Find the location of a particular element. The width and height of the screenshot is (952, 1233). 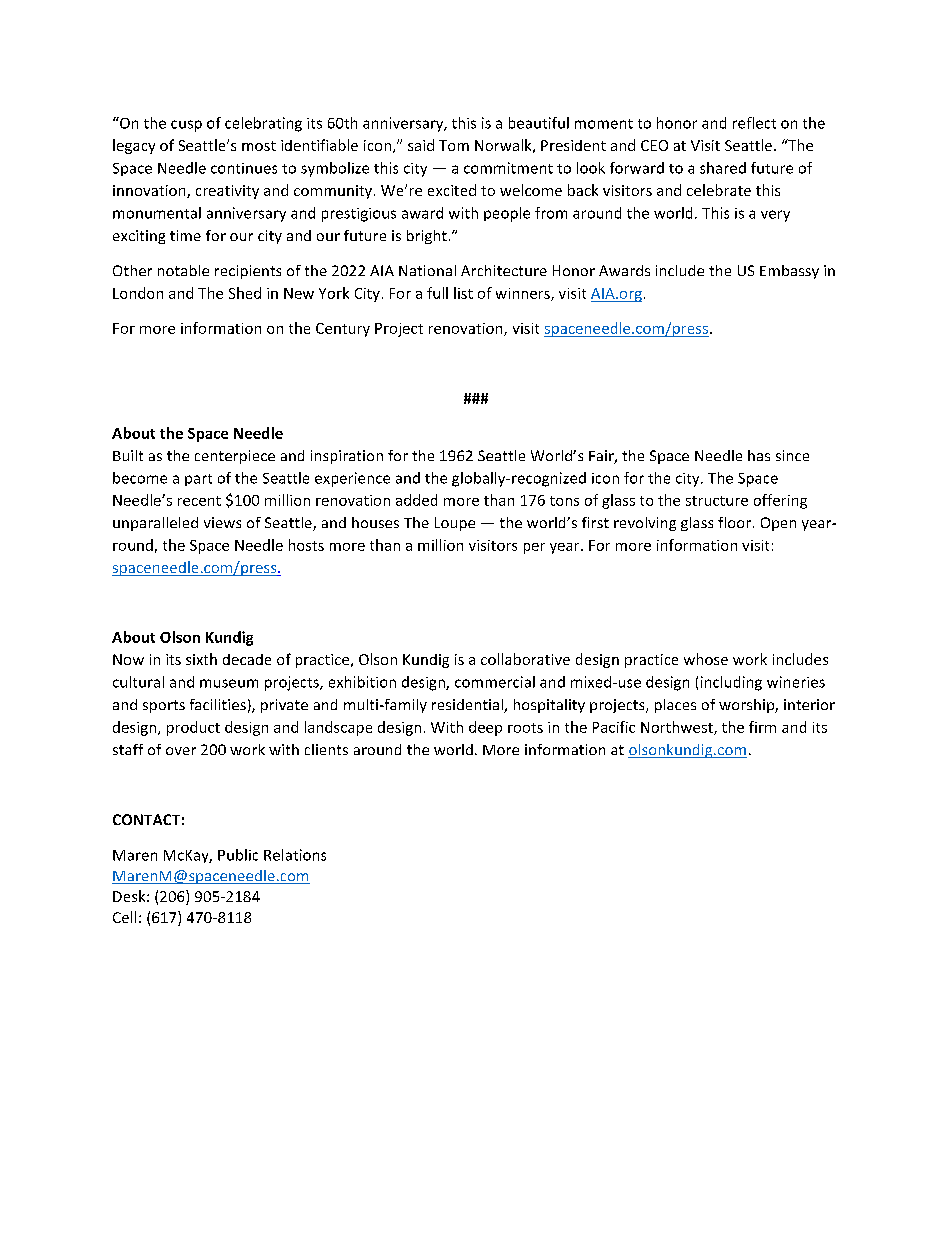

views is located at coordinates (222, 522).
